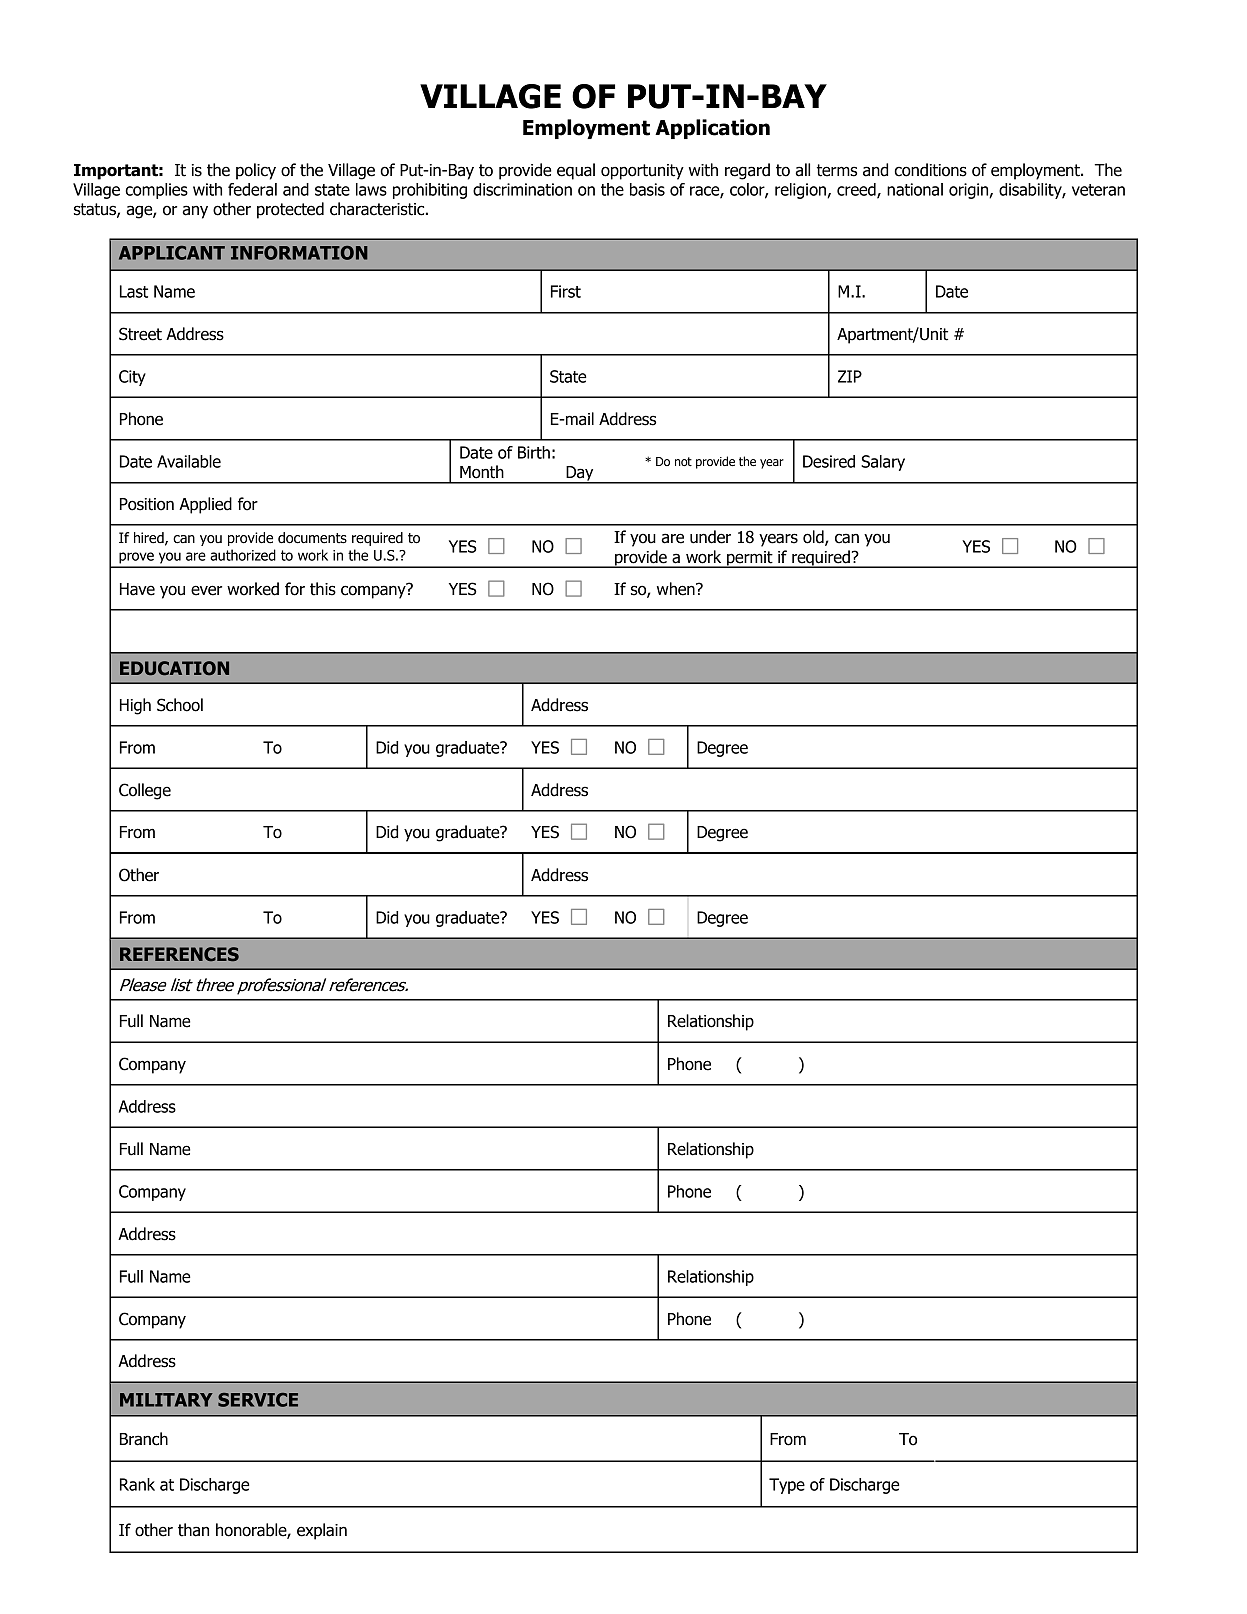  I want to click on when, so click(677, 589).
